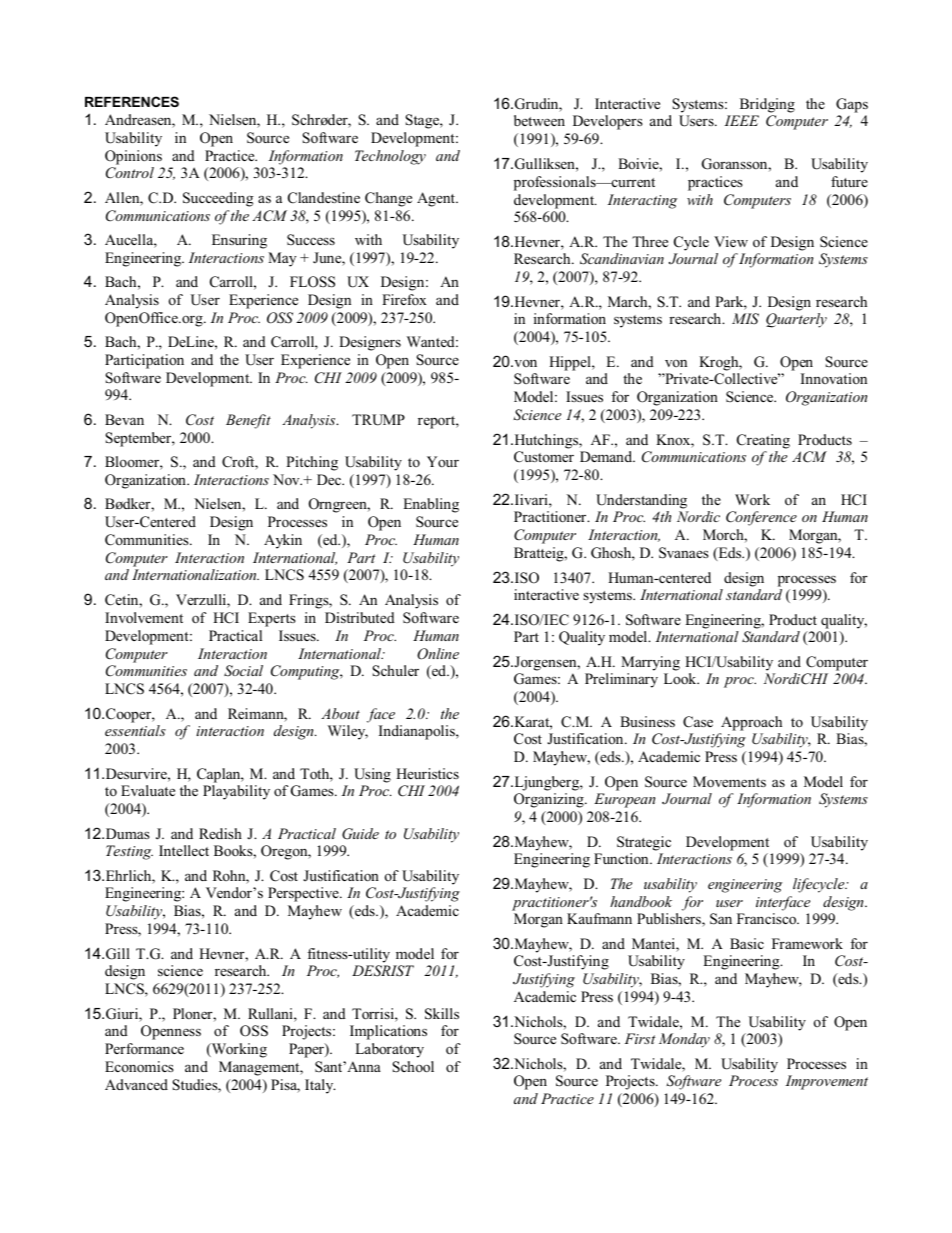 The image size is (952, 1233). I want to click on Online, so click(438, 654).
